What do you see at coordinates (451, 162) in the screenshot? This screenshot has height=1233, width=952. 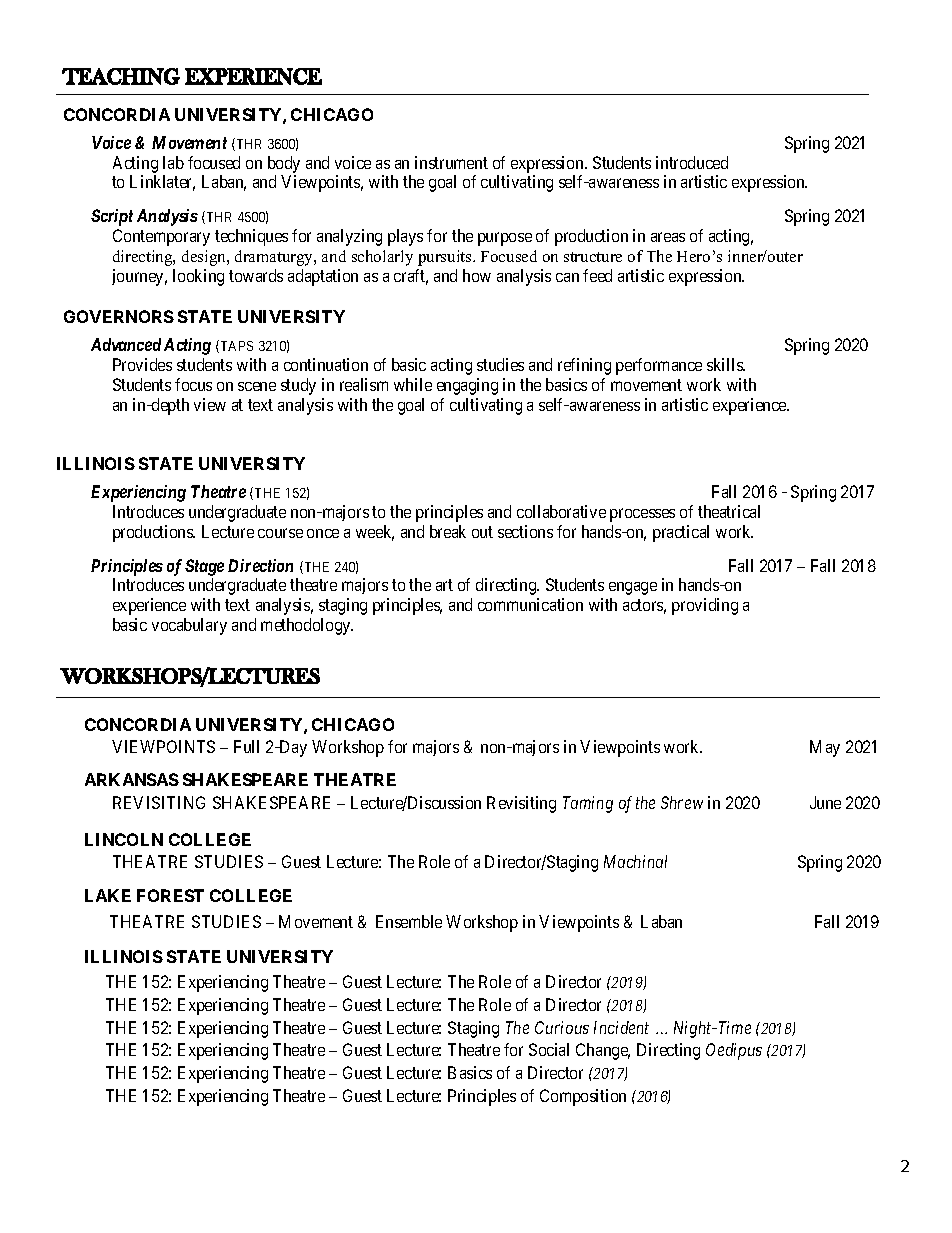 I see `instrument` at bounding box center [451, 162].
